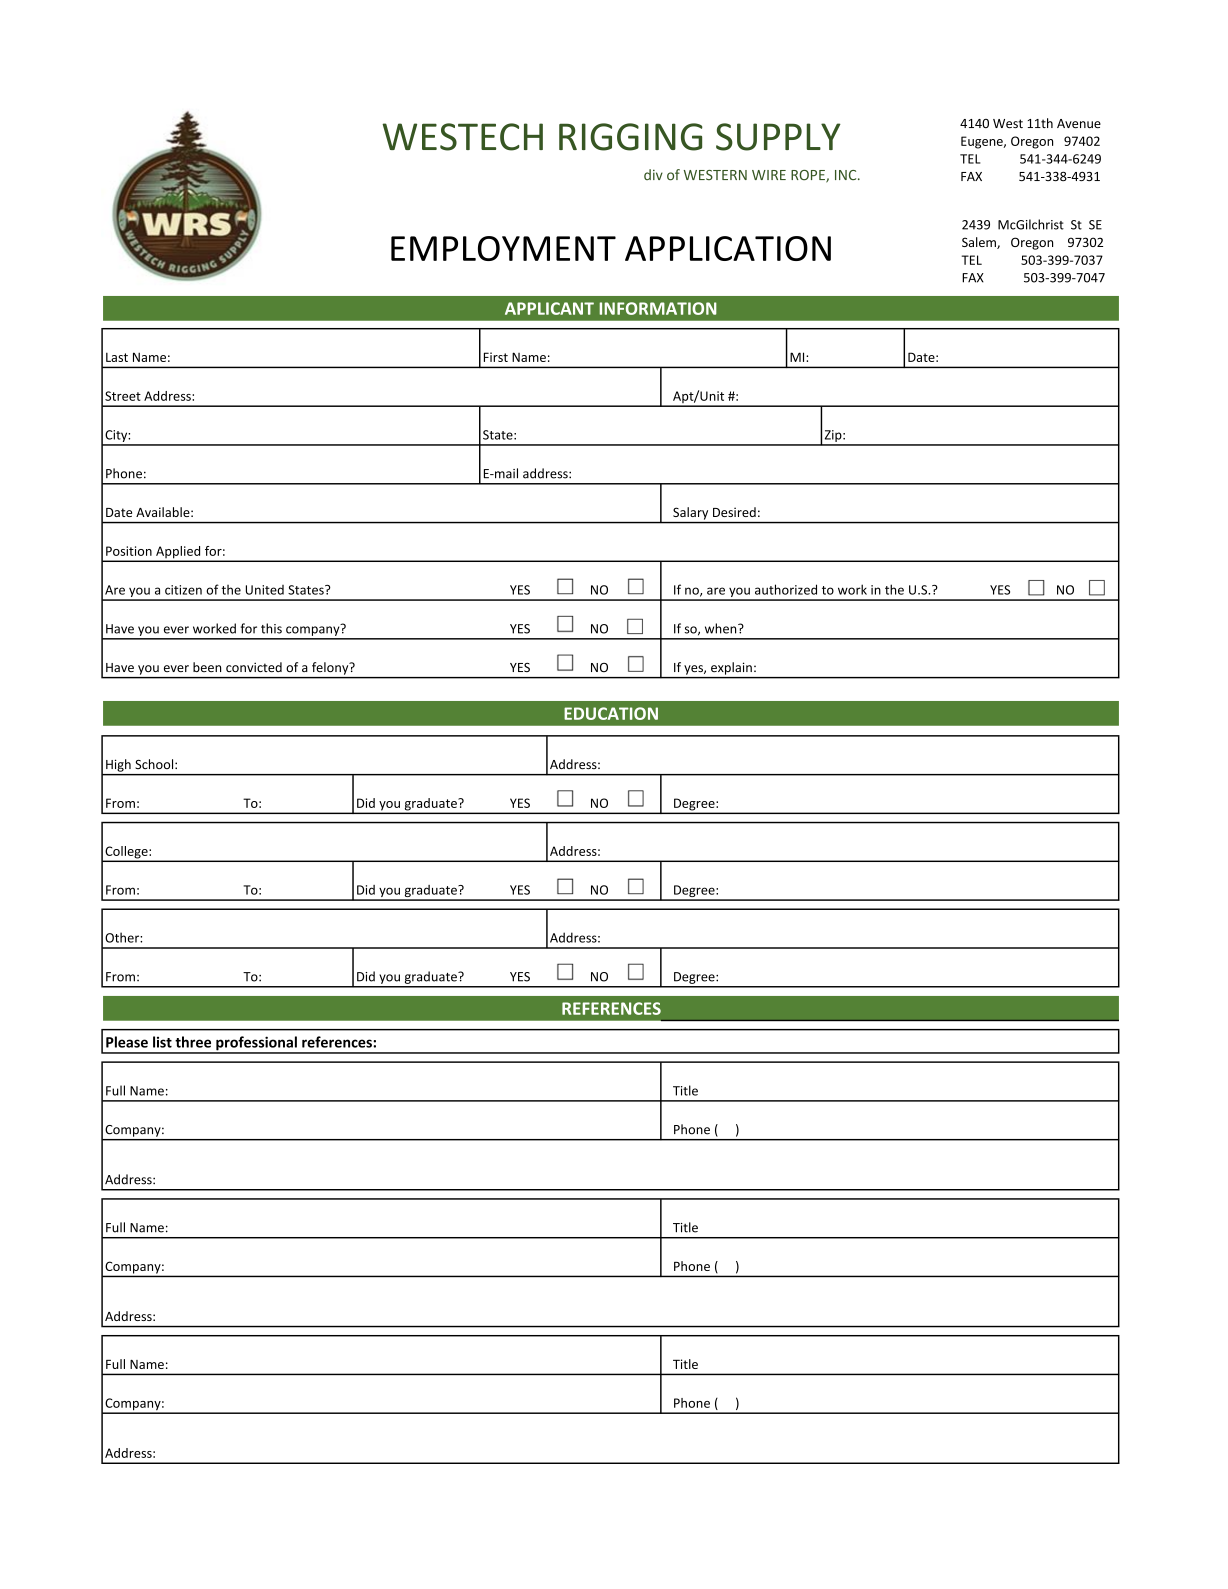 This image has width=1228, height=1589. What do you see at coordinates (631, 137) in the image?
I see `RIGGING` at bounding box center [631, 137].
